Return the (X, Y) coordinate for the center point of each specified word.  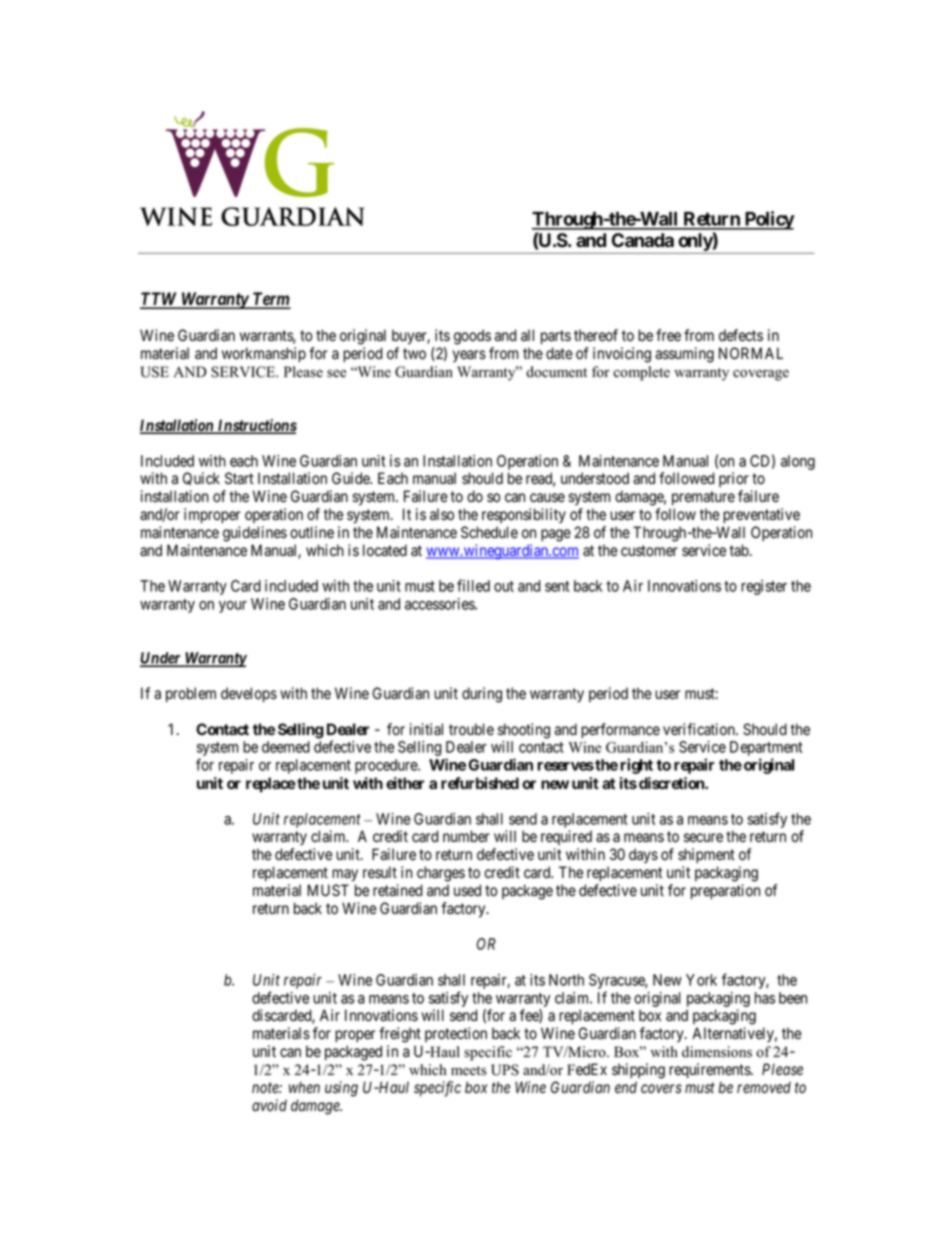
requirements (710, 1070)
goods (472, 337)
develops (249, 694)
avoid (269, 1105)
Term (271, 300)
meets (469, 1071)
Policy (769, 220)
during (482, 695)
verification (700, 729)
